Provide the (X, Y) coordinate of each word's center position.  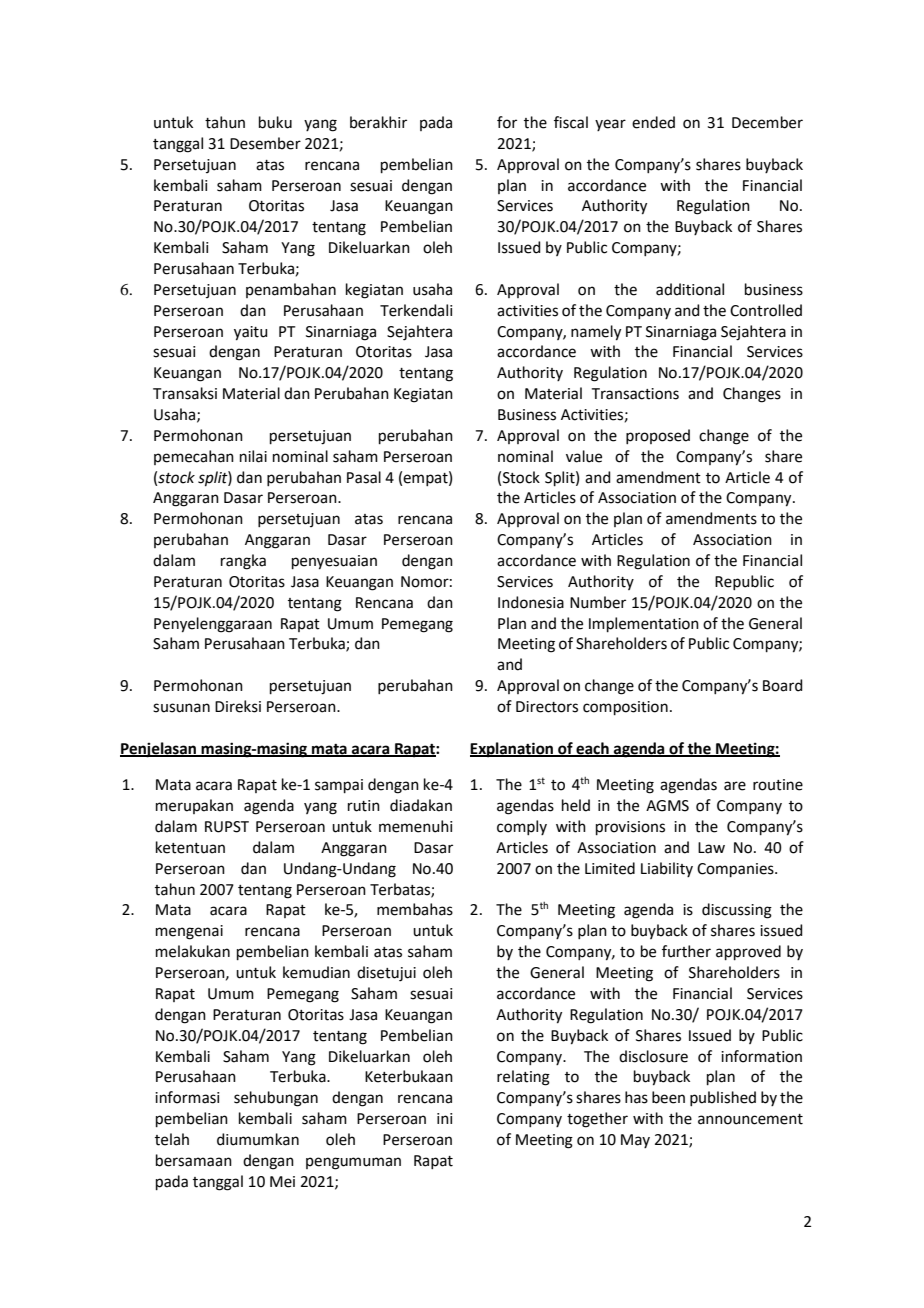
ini (444, 1118)
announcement (750, 1119)
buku (275, 122)
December (767, 122)
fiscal (571, 122)
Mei (282, 1182)
